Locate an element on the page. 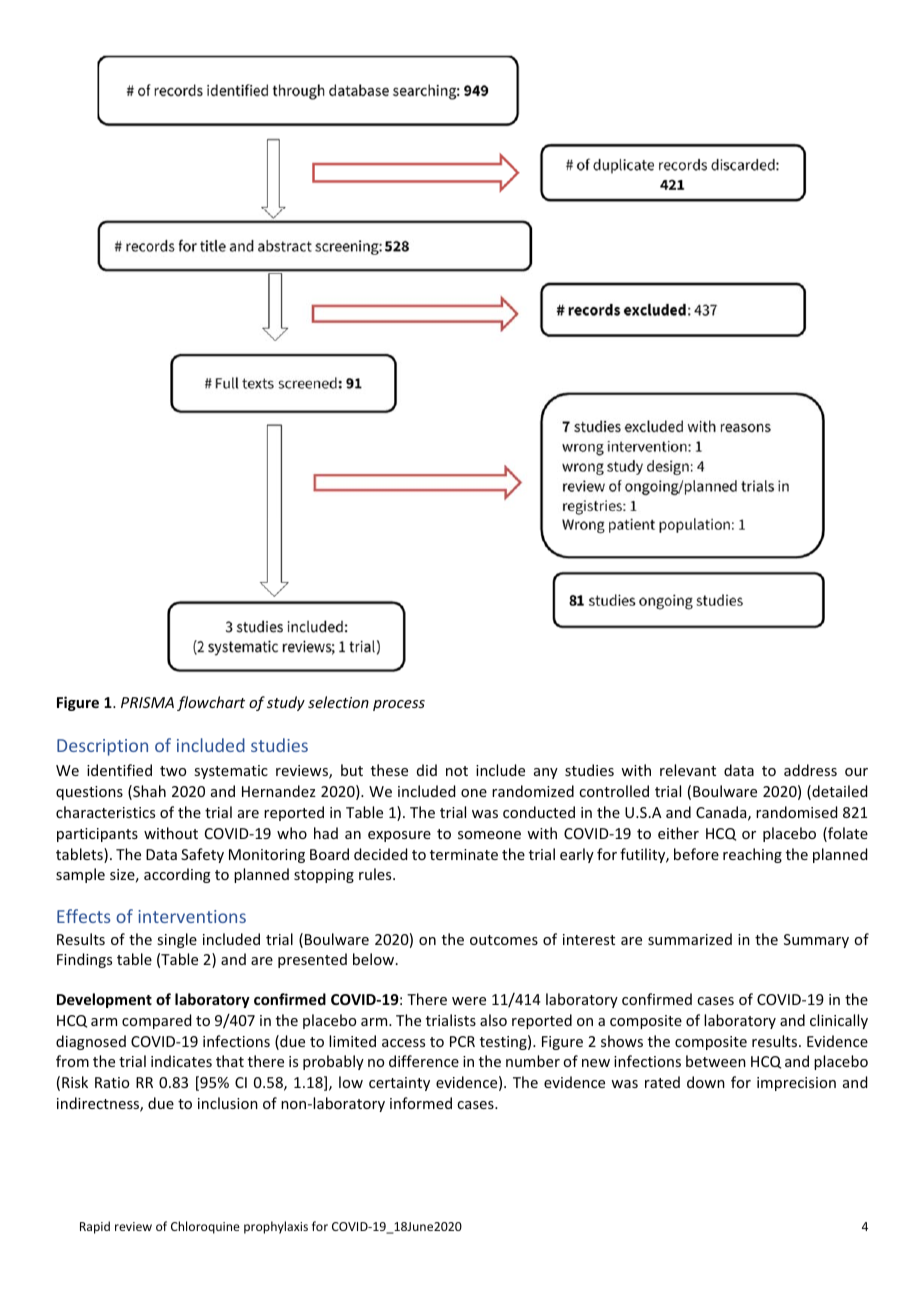  reaching is located at coordinates (752, 855).
